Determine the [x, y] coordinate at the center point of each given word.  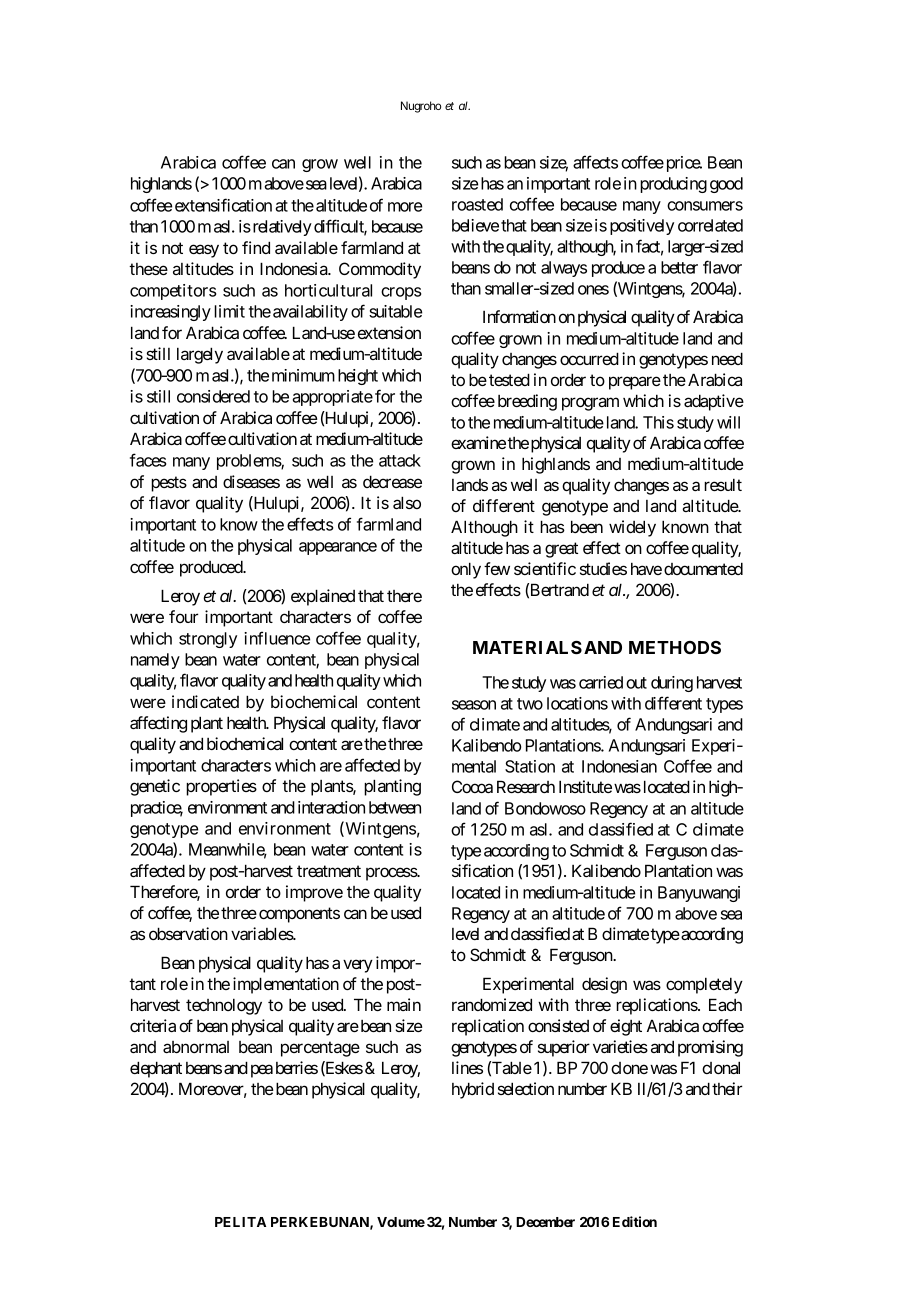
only [466, 570]
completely [704, 985]
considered [213, 396]
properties [221, 787]
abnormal [196, 1047]
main [404, 1004]
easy [204, 251]
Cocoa [472, 786]
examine [478, 442]
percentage [320, 1049]
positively [642, 227]
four [183, 616]
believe [475, 225]
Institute [585, 786]
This [658, 422]
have [646, 568]
